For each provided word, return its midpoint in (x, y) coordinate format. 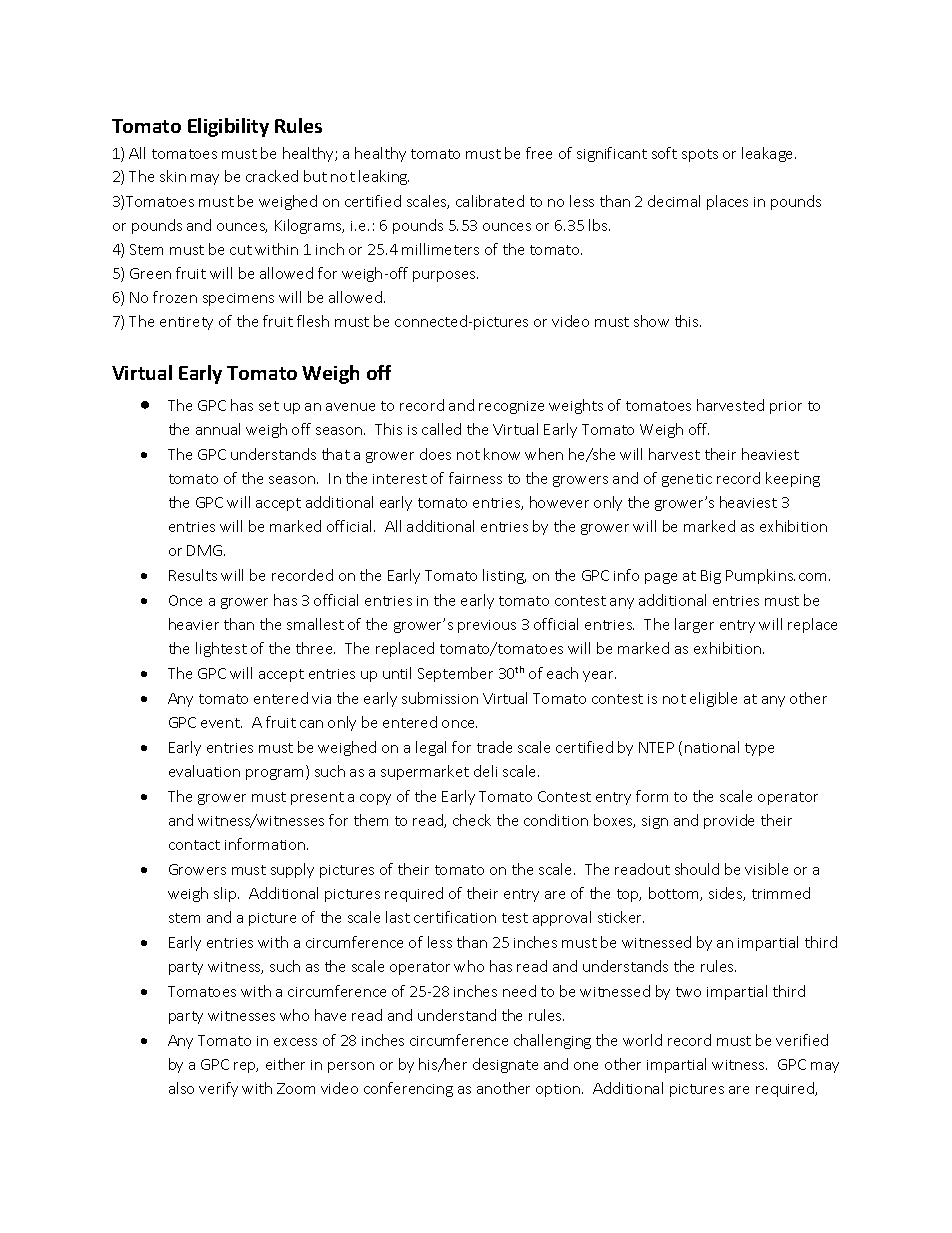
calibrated (490, 201)
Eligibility (228, 127)
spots (700, 155)
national (712, 747)
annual (218, 429)
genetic (687, 480)
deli (485, 771)
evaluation (204, 771)
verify (218, 1089)
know (502, 454)
